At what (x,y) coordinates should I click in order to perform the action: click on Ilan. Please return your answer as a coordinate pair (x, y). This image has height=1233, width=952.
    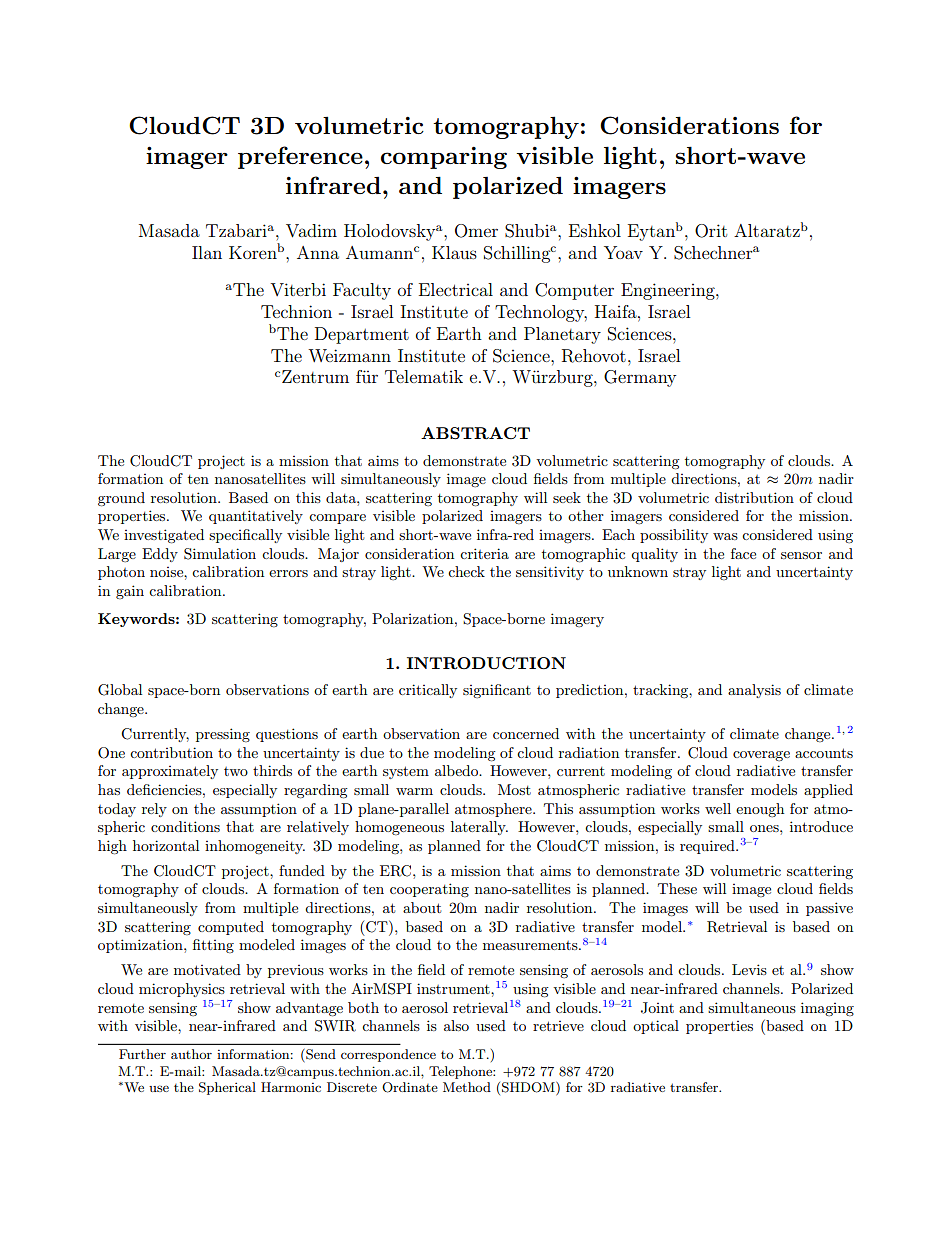
    Looking at the image, I should click on (207, 252).
